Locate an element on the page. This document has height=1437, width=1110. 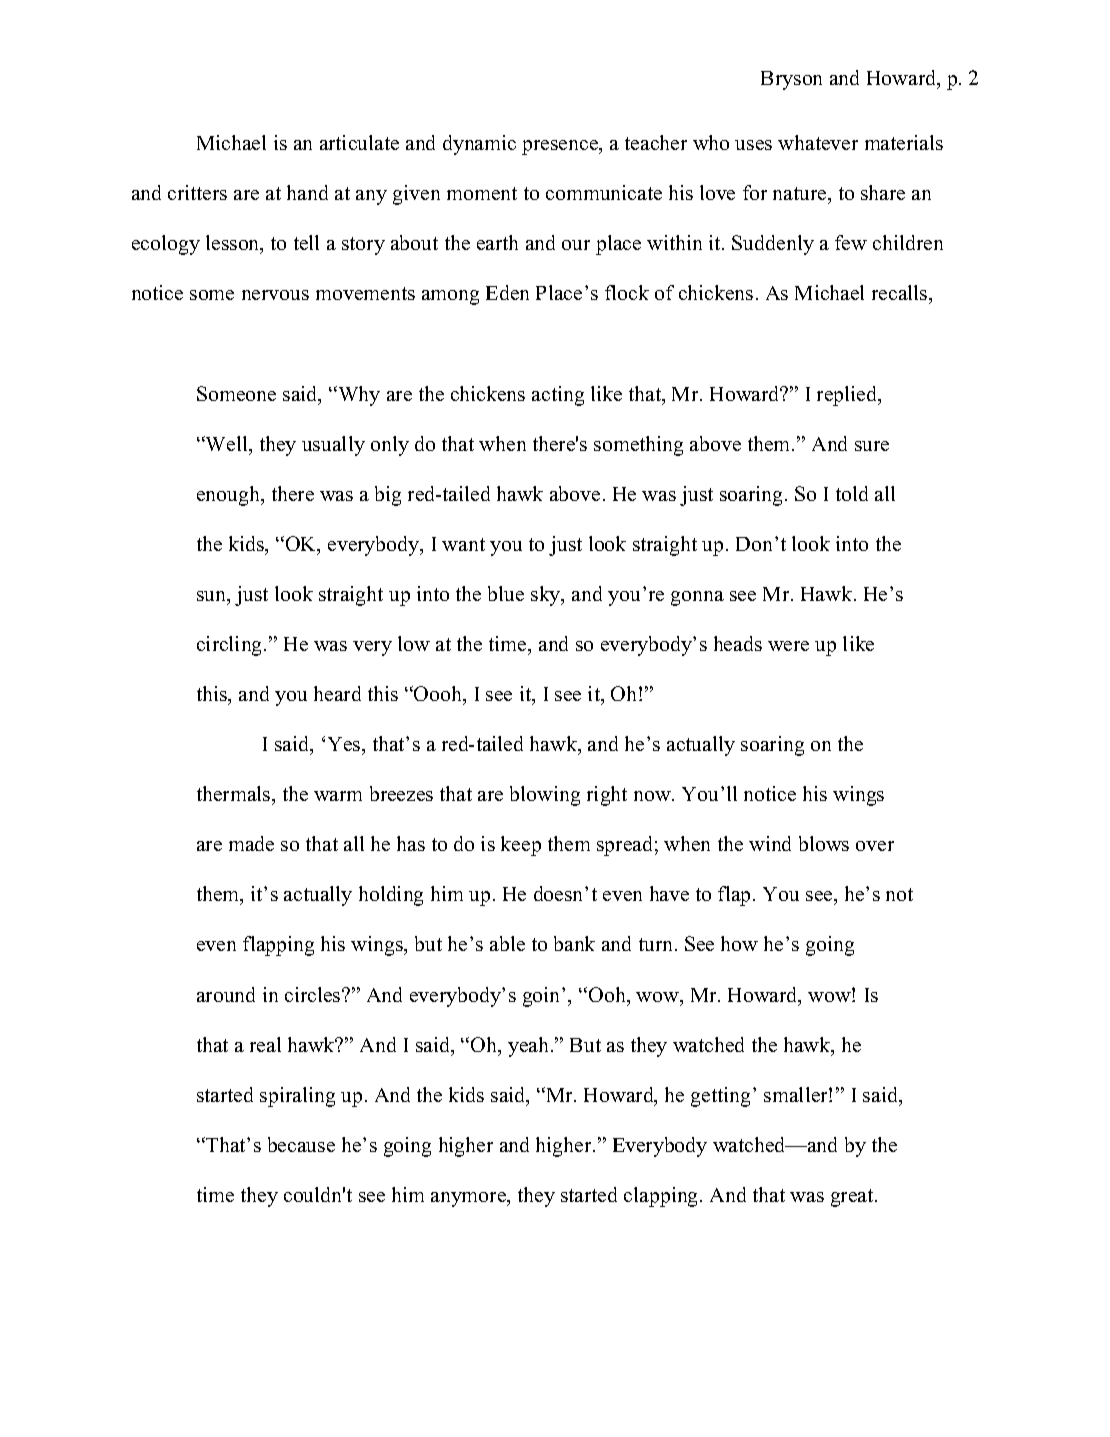
sky is located at coordinates (547, 596).
